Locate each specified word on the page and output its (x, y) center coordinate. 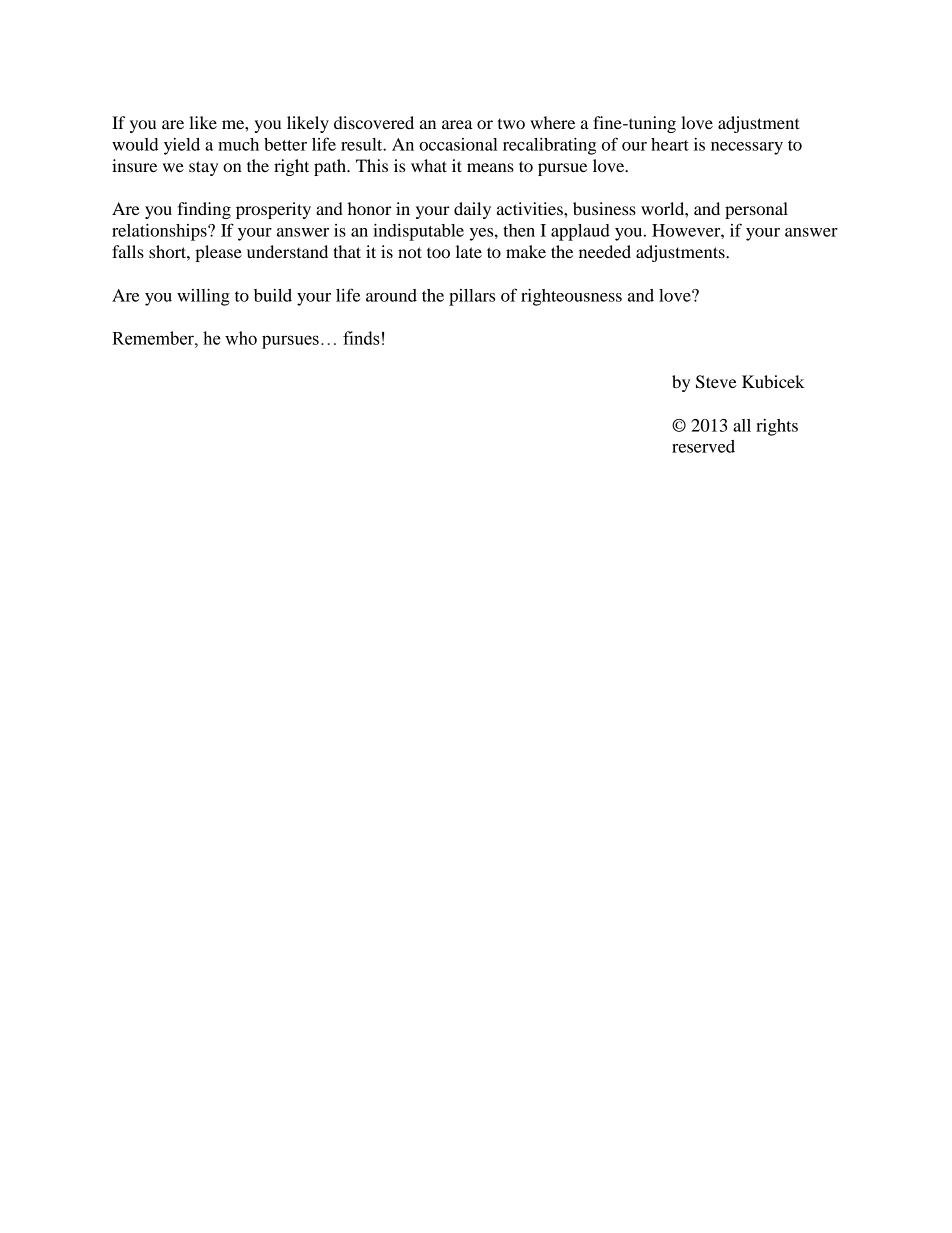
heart (670, 144)
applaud (580, 232)
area (457, 124)
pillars (472, 297)
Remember (154, 338)
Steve (716, 382)
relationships (160, 232)
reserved (703, 446)
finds (361, 338)
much (238, 144)
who (241, 338)
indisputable (418, 232)
